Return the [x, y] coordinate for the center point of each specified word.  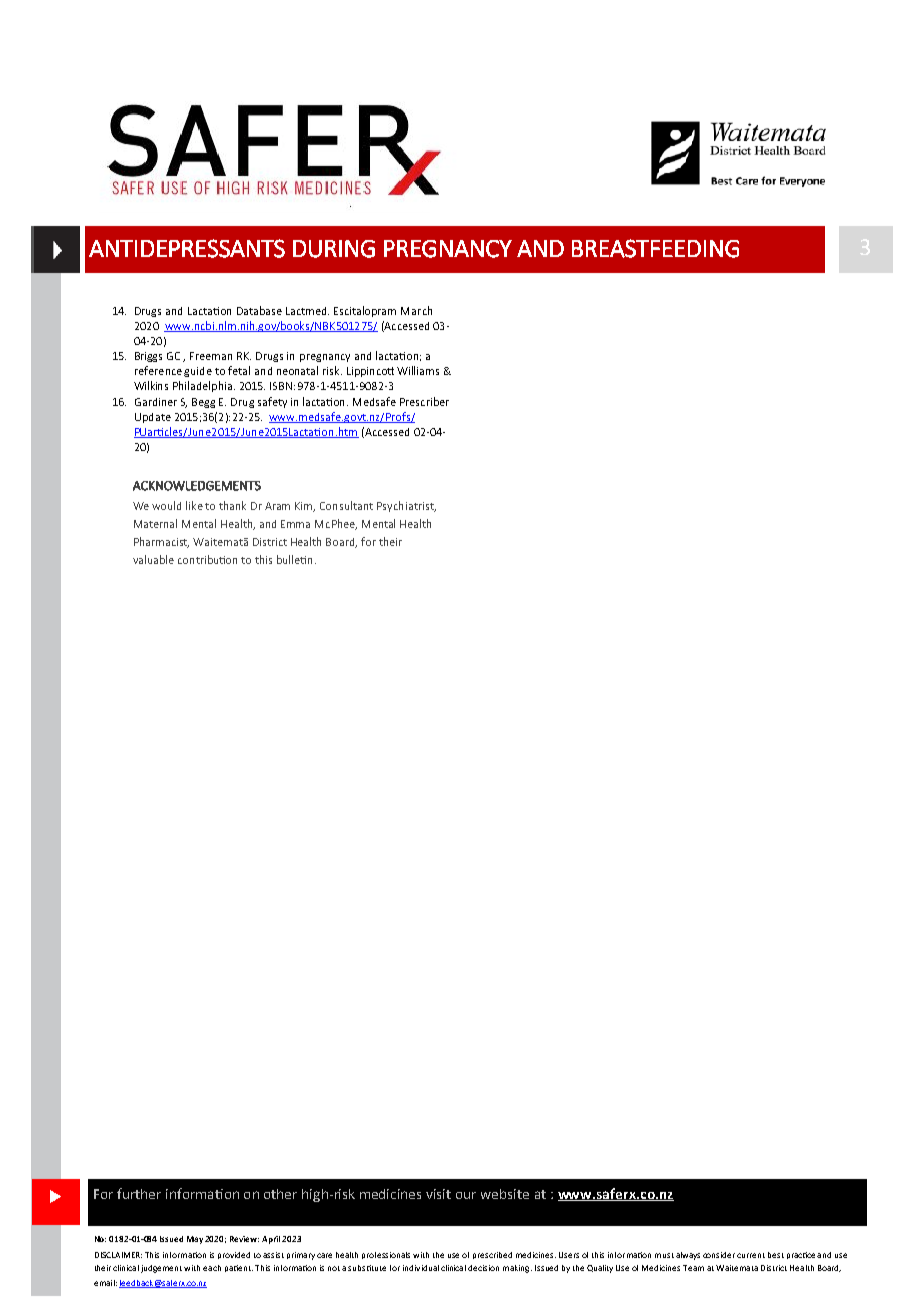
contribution [207, 559]
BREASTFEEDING [655, 248]
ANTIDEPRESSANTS [187, 248]
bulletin [294, 559]
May [195, 1240]
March [416, 310]
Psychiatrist [406, 506]
